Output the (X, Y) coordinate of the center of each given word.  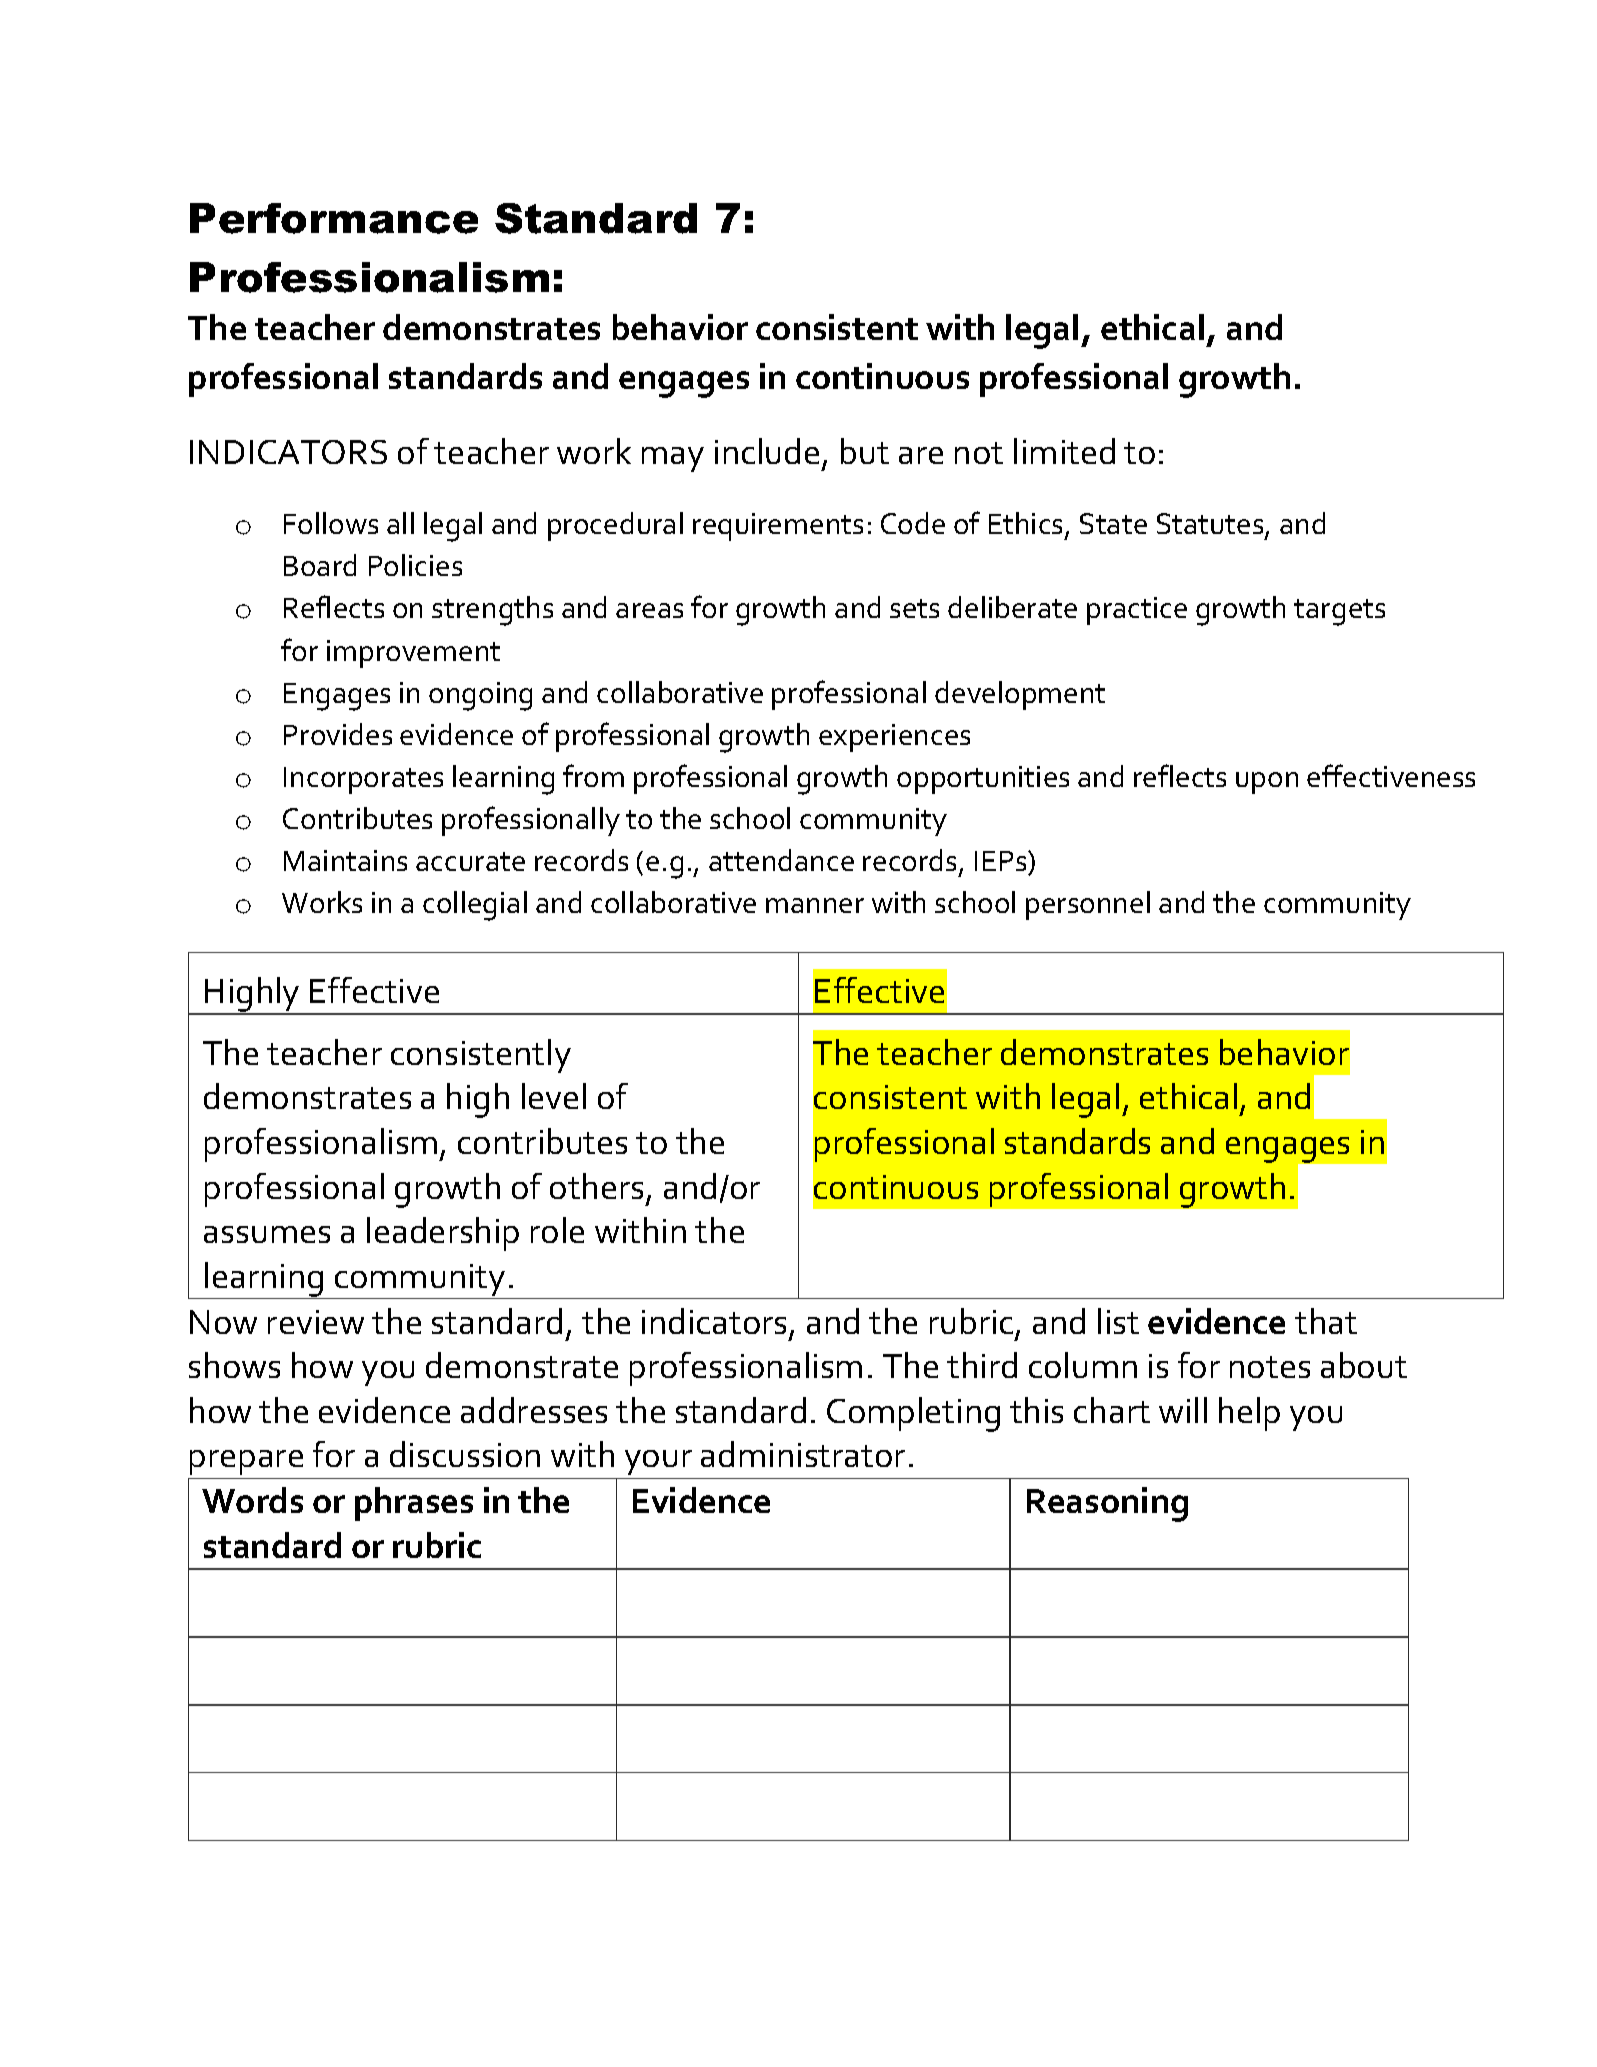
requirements (778, 527)
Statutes (1211, 525)
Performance (334, 218)
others (596, 1186)
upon (1267, 783)
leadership (443, 1234)
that (1326, 1321)
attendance (781, 860)
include (767, 451)
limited (1064, 451)
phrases (414, 1504)
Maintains (345, 860)
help (1249, 1414)
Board (320, 565)
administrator (803, 1454)
